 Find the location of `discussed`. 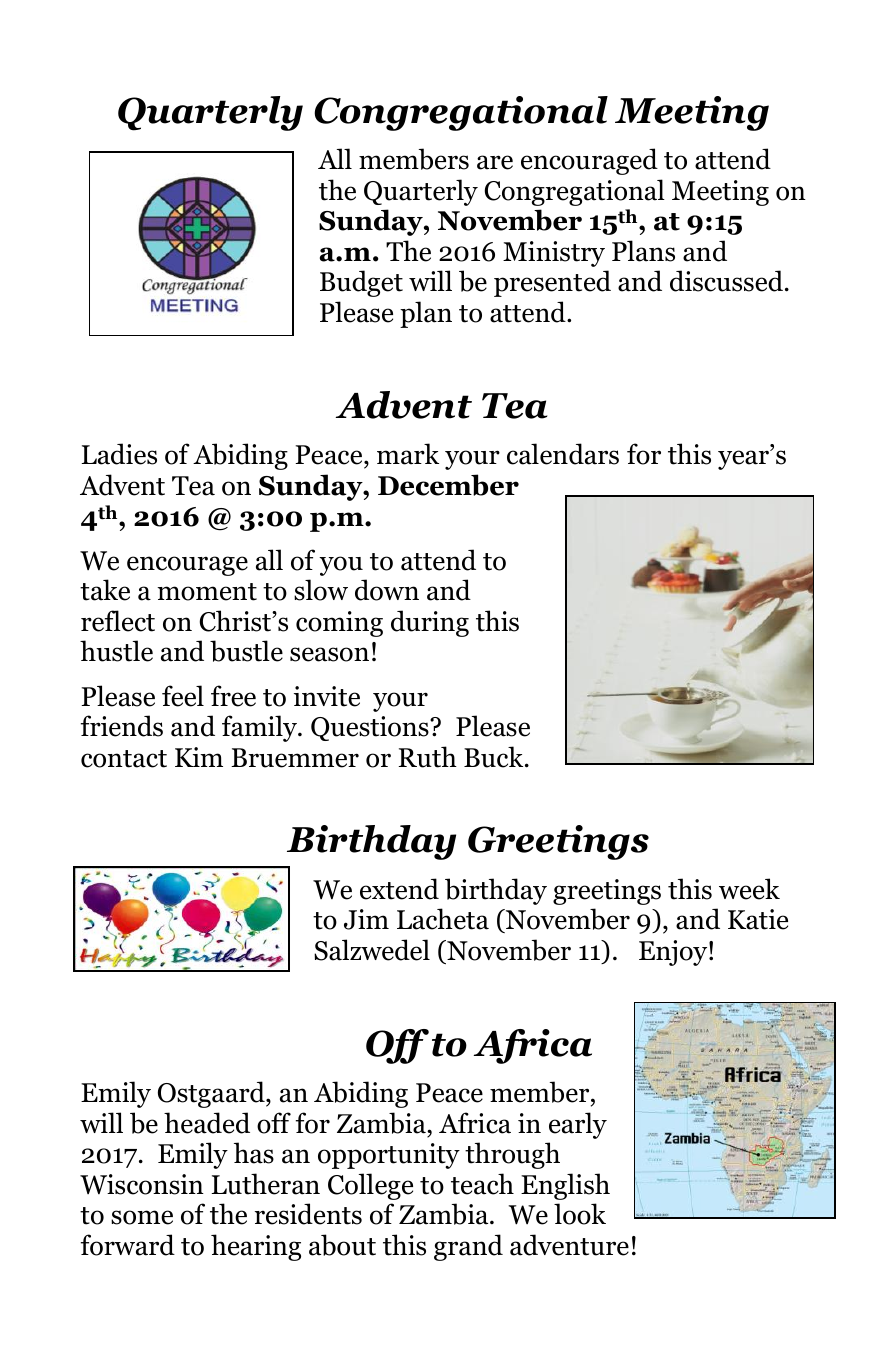

discussed is located at coordinates (728, 281).
